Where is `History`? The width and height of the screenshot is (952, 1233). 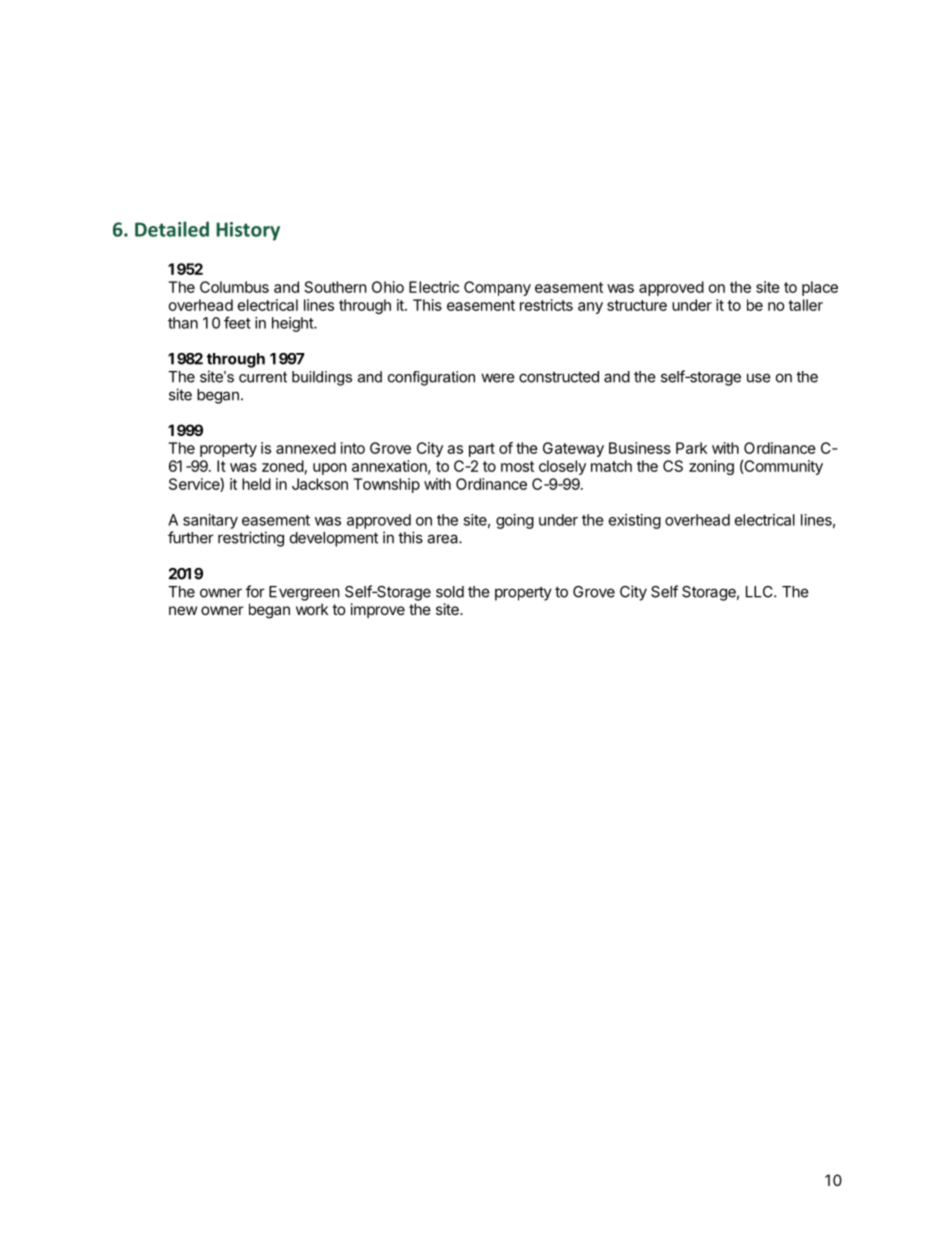 History is located at coordinates (248, 231).
